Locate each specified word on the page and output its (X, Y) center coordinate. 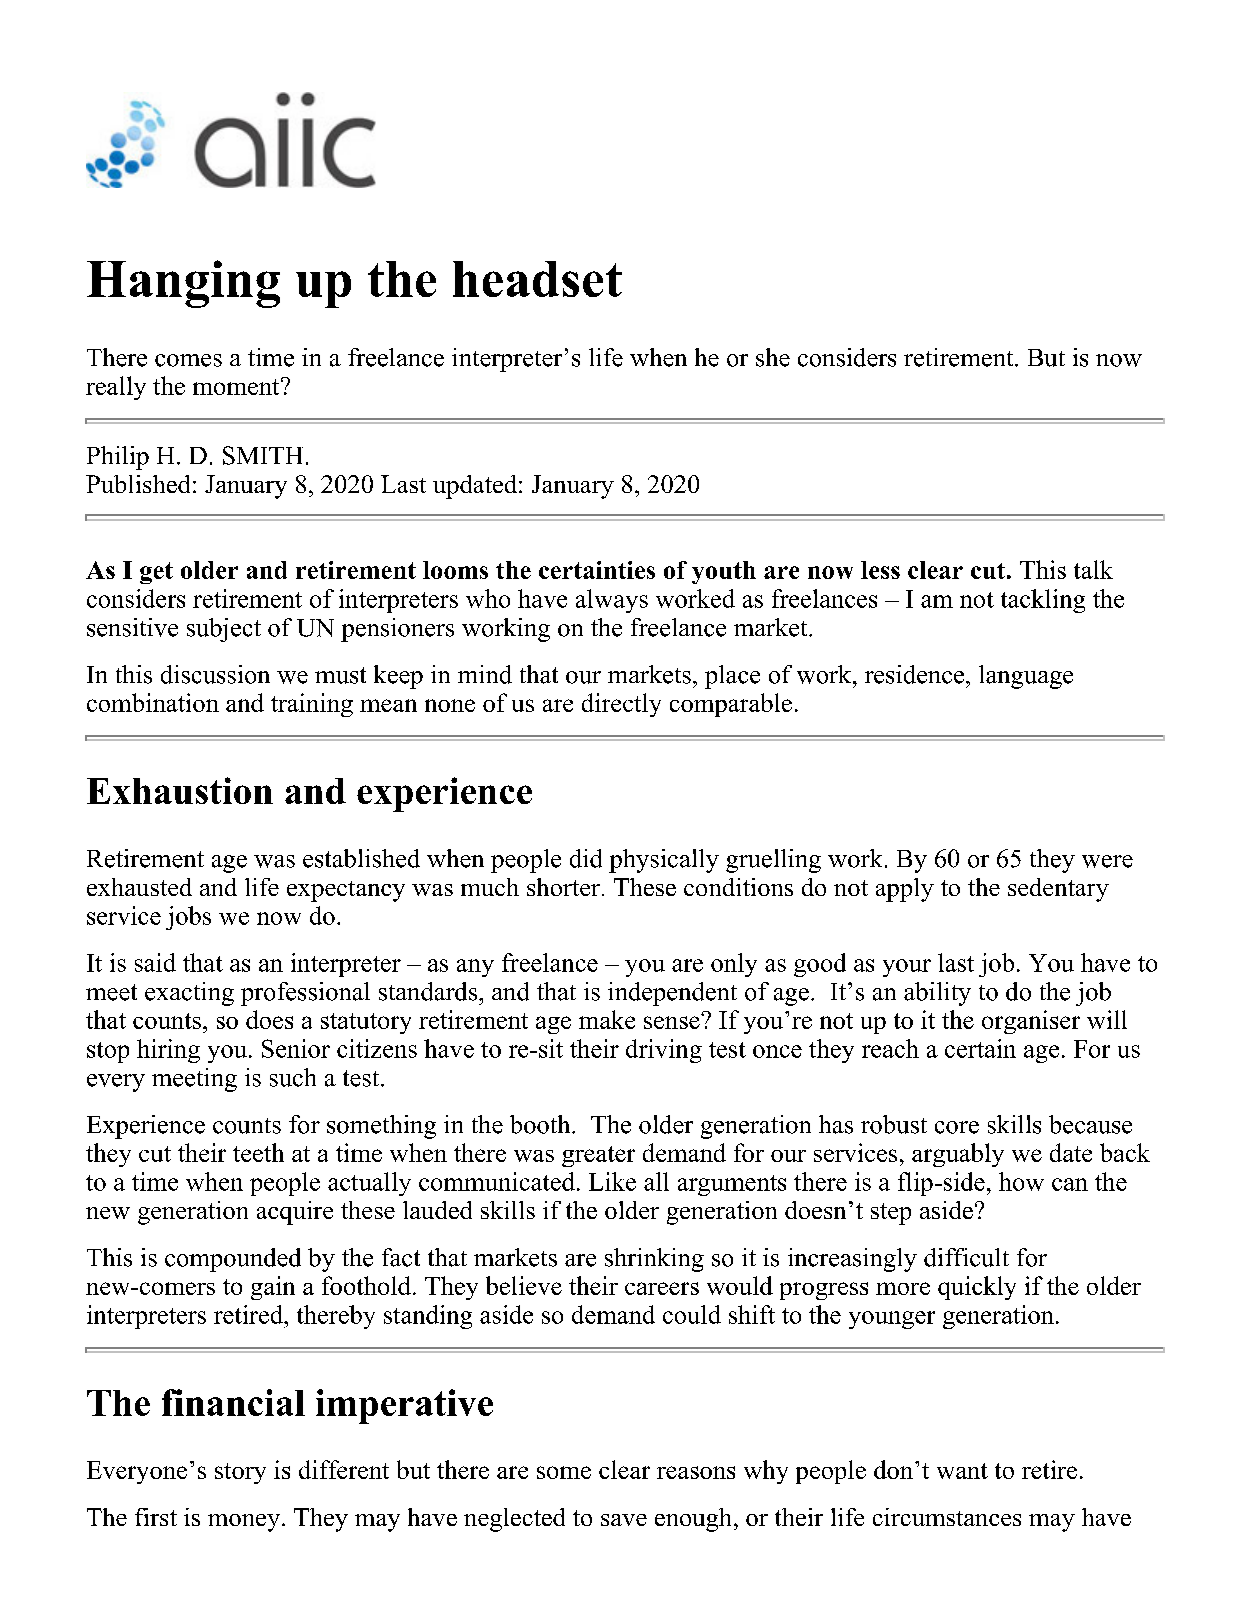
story (240, 1473)
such (293, 1077)
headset (537, 279)
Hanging (183, 284)
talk (1093, 569)
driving (664, 1051)
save (624, 1520)
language (1026, 677)
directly (621, 705)
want (962, 1471)
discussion (215, 674)
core (957, 1127)
